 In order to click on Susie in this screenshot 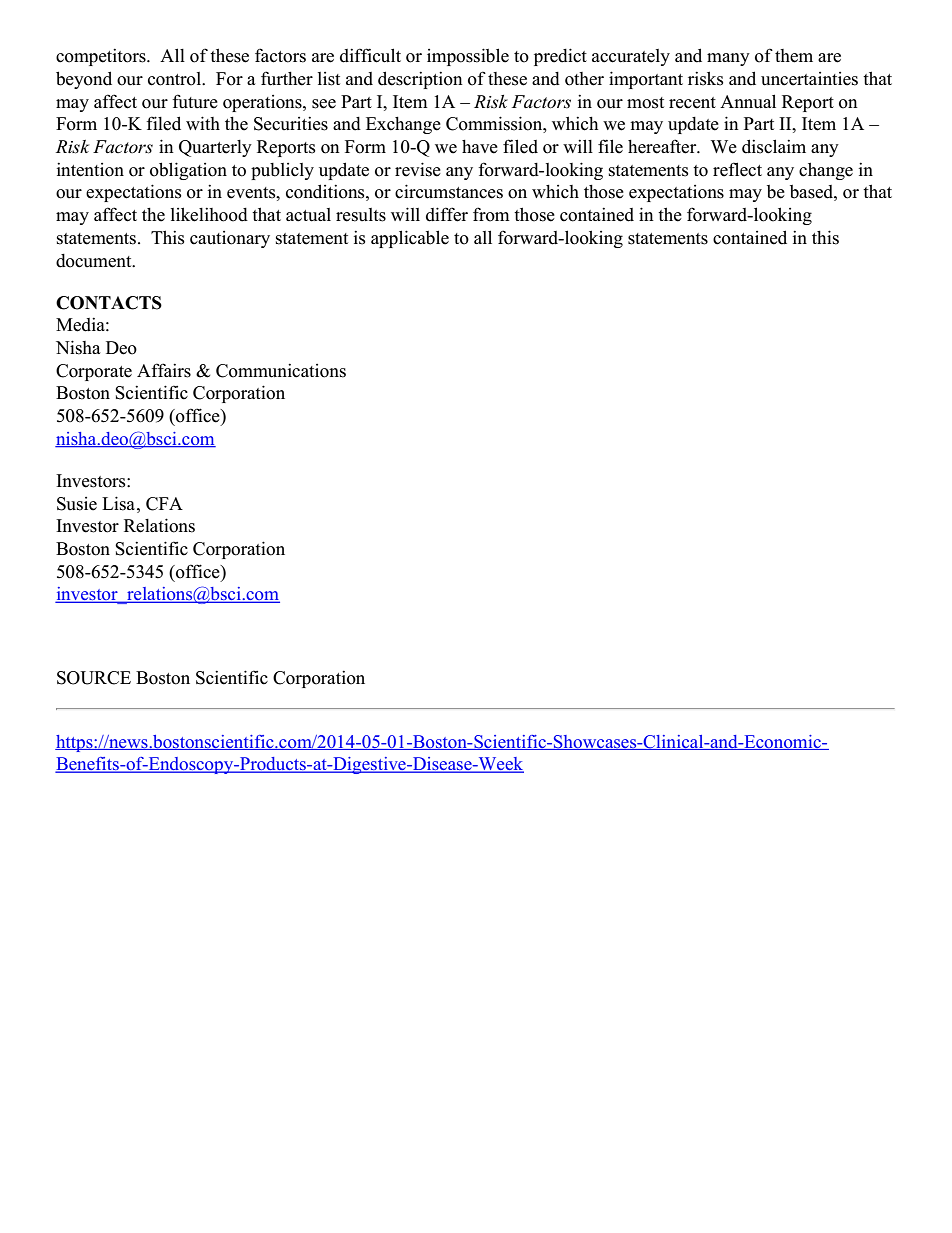, I will do `click(77, 504)`.
